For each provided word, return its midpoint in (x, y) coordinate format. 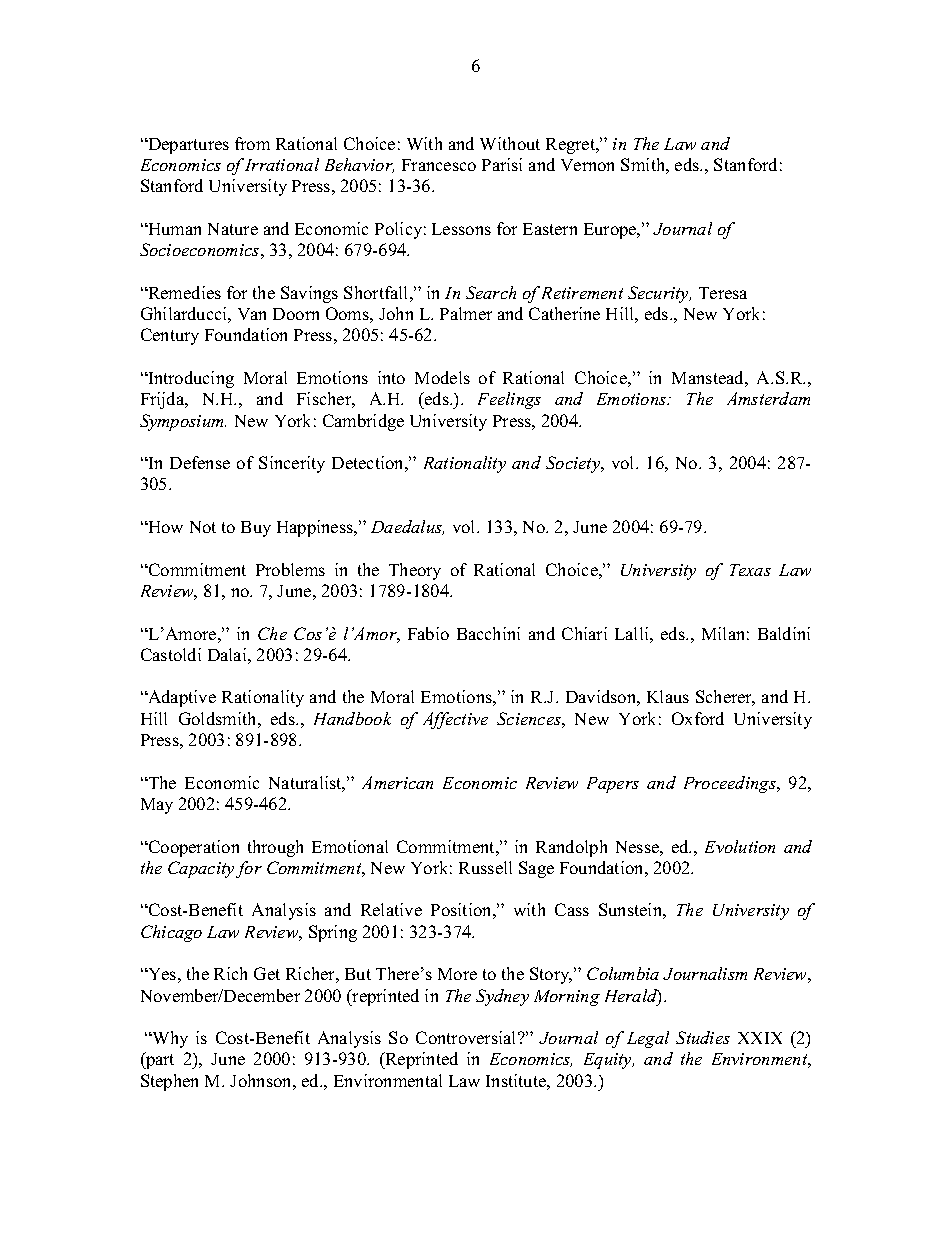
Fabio (428, 633)
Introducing (190, 379)
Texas (750, 570)
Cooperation (192, 848)
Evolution (740, 846)
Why (169, 1039)
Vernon (587, 165)
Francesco (439, 165)
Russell (485, 867)
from (252, 143)
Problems (290, 569)
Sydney (502, 997)
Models (442, 377)
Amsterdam (768, 398)
